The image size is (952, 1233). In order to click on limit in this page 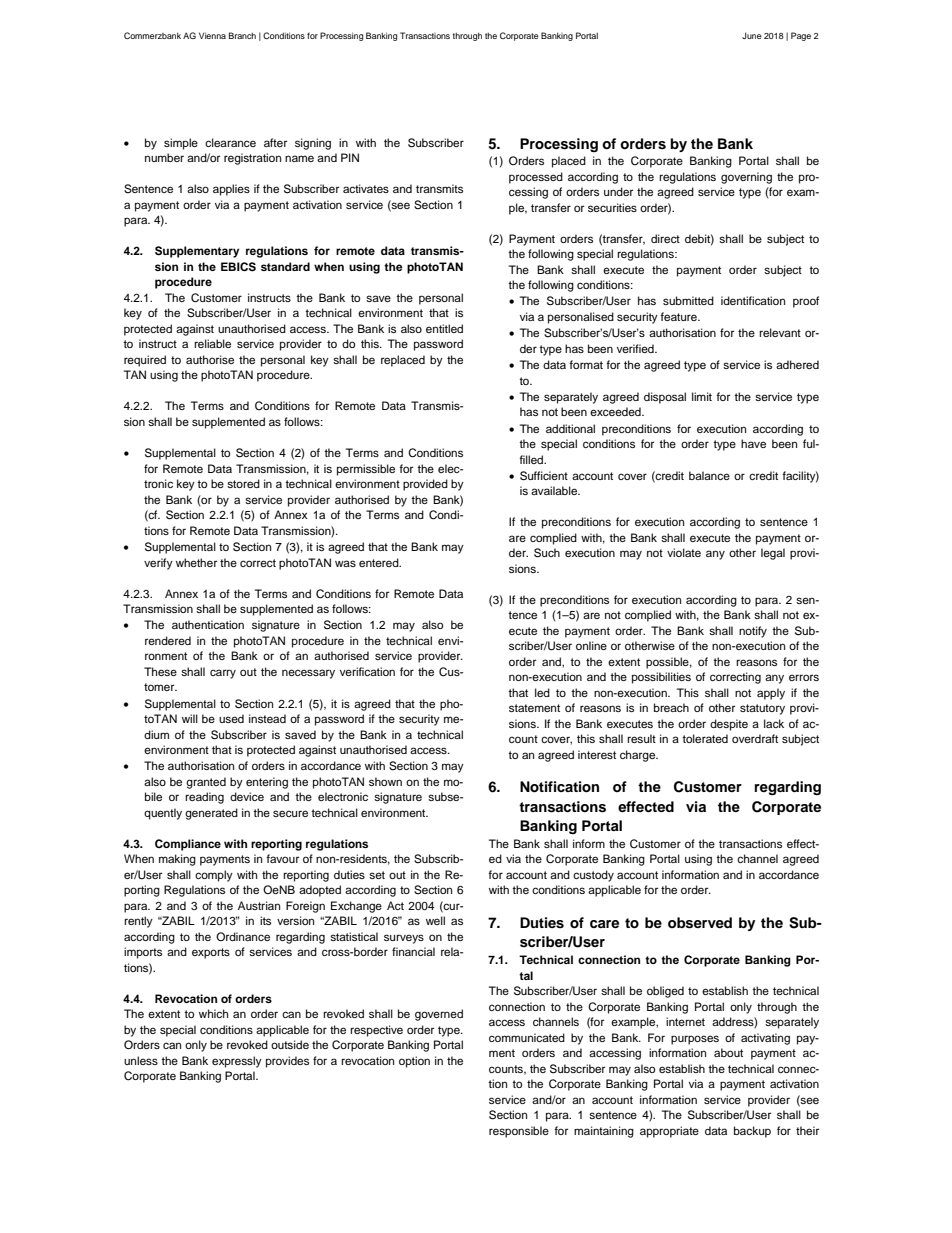, I will do `click(702, 396)`.
